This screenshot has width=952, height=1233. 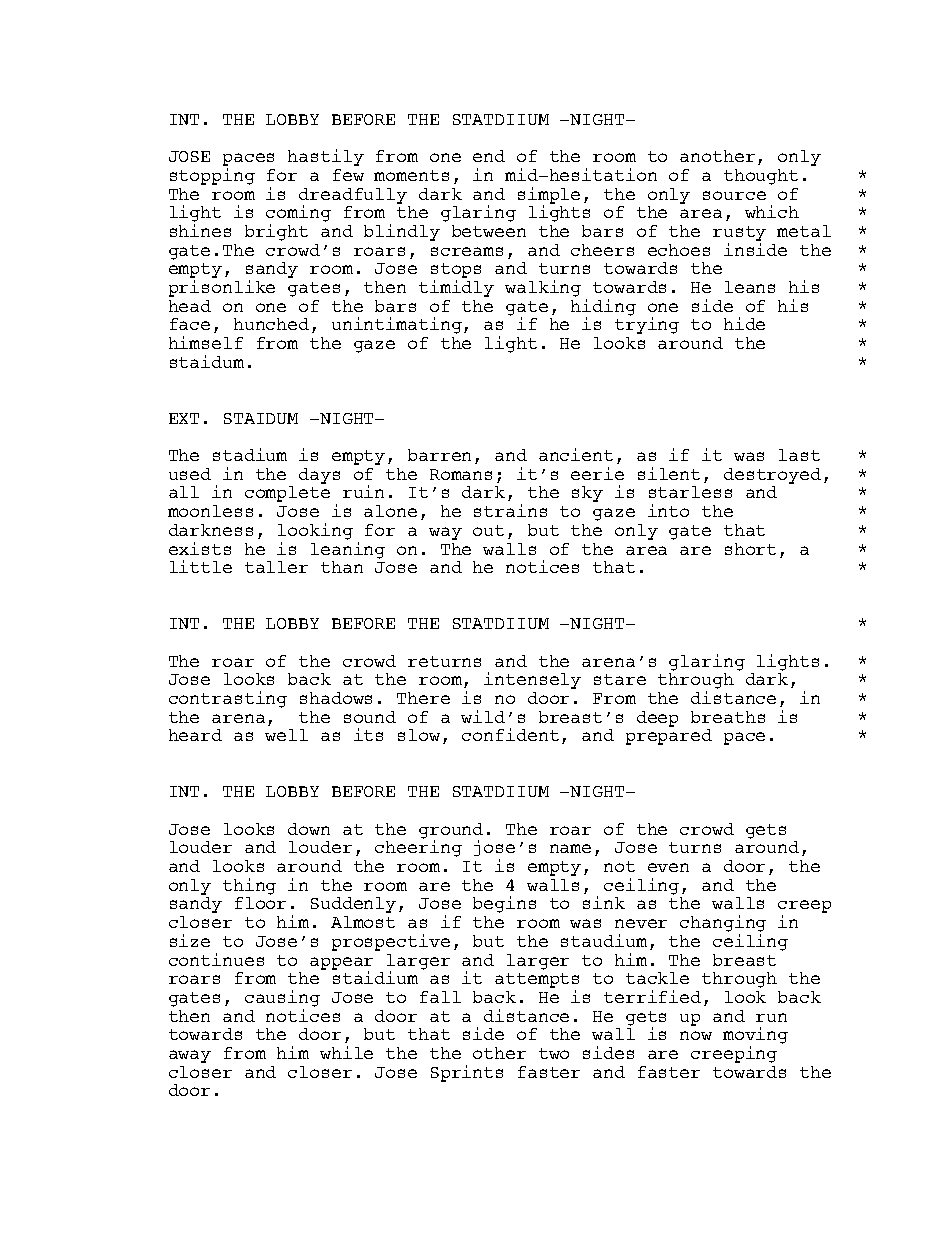 What do you see at coordinates (734, 195) in the screenshot?
I see `source` at bounding box center [734, 195].
